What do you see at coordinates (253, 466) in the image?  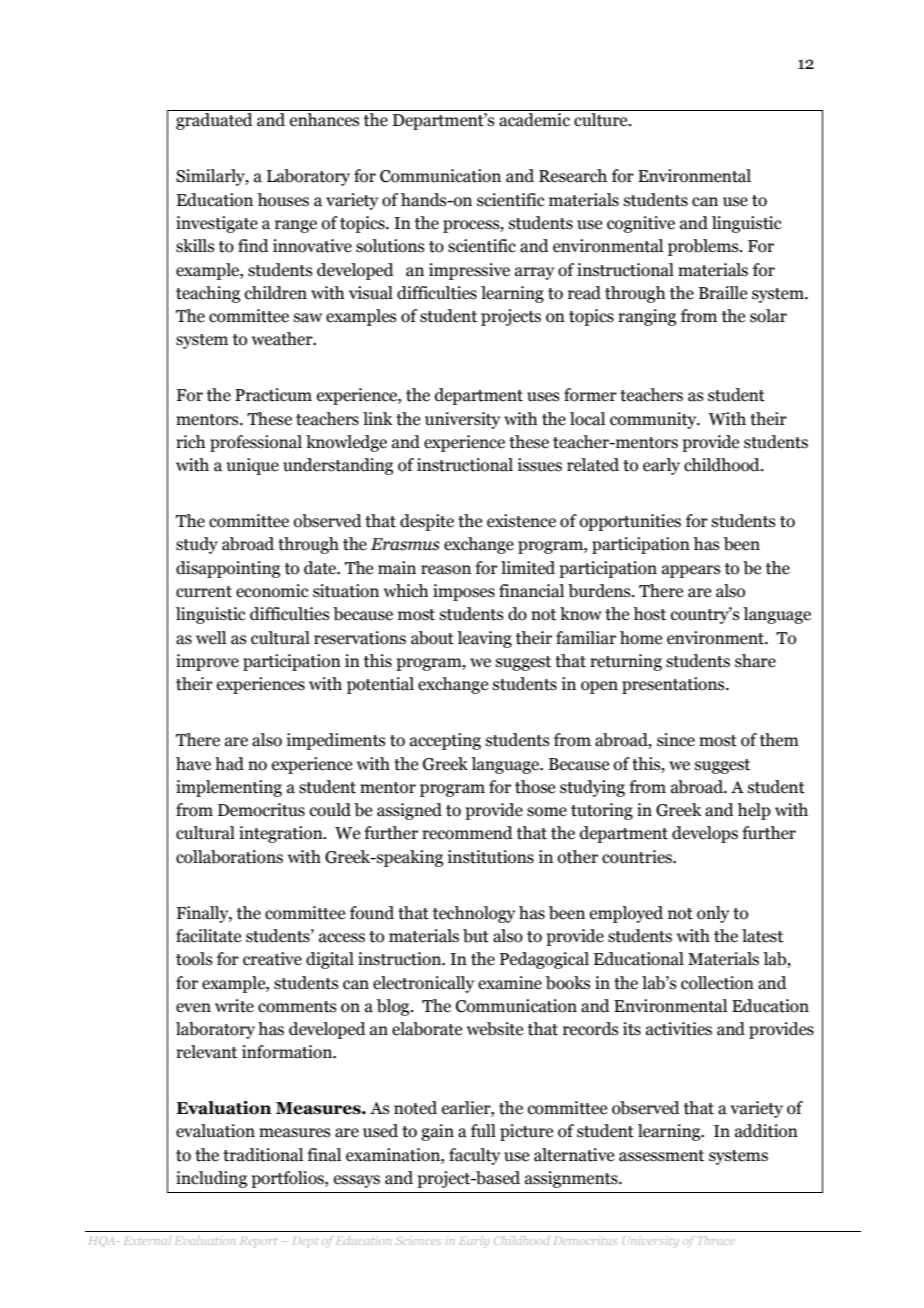 I see `unique` at bounding box center [253, 466].
